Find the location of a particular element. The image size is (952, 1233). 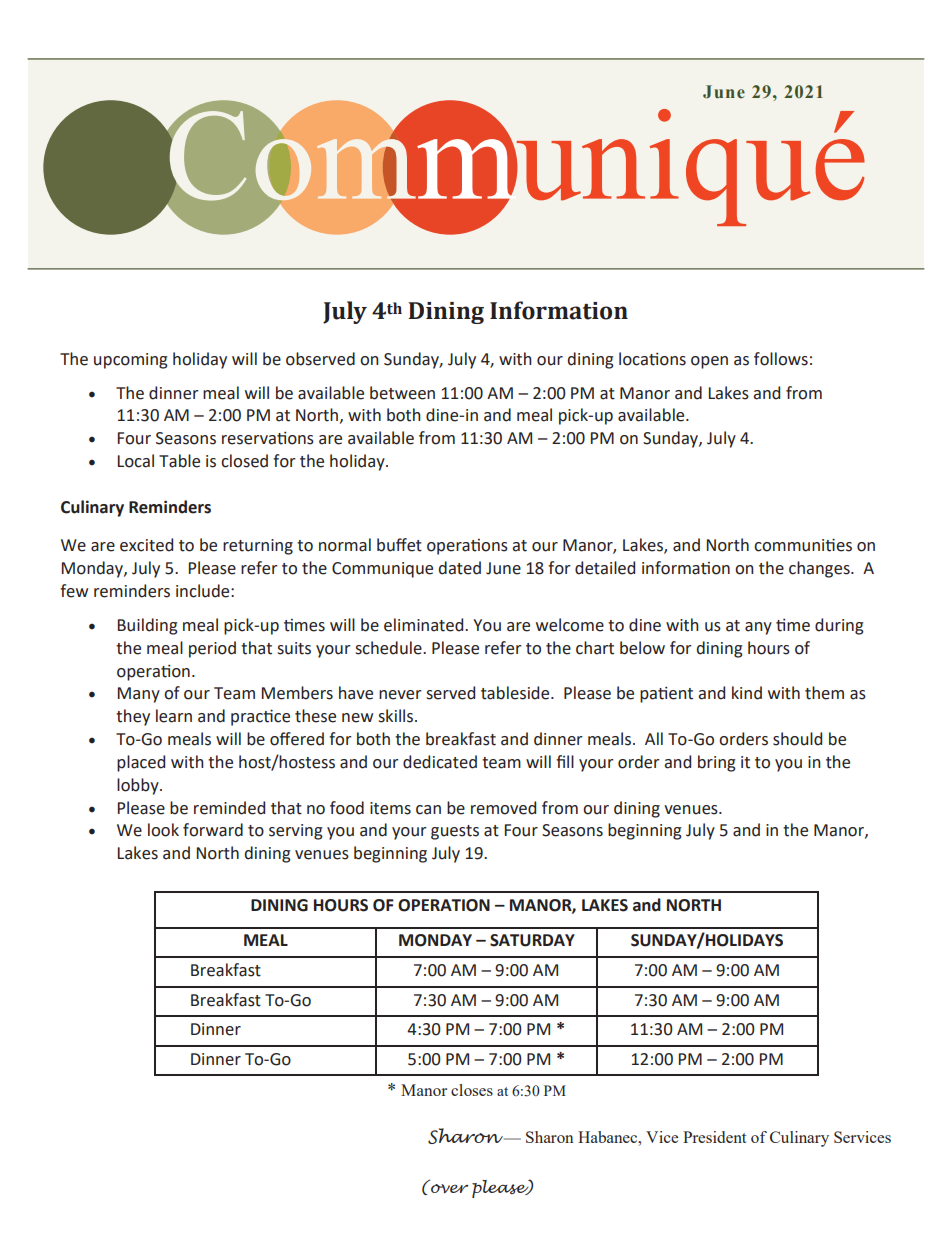

SATURDAY is located at coordinates (532, 940).
